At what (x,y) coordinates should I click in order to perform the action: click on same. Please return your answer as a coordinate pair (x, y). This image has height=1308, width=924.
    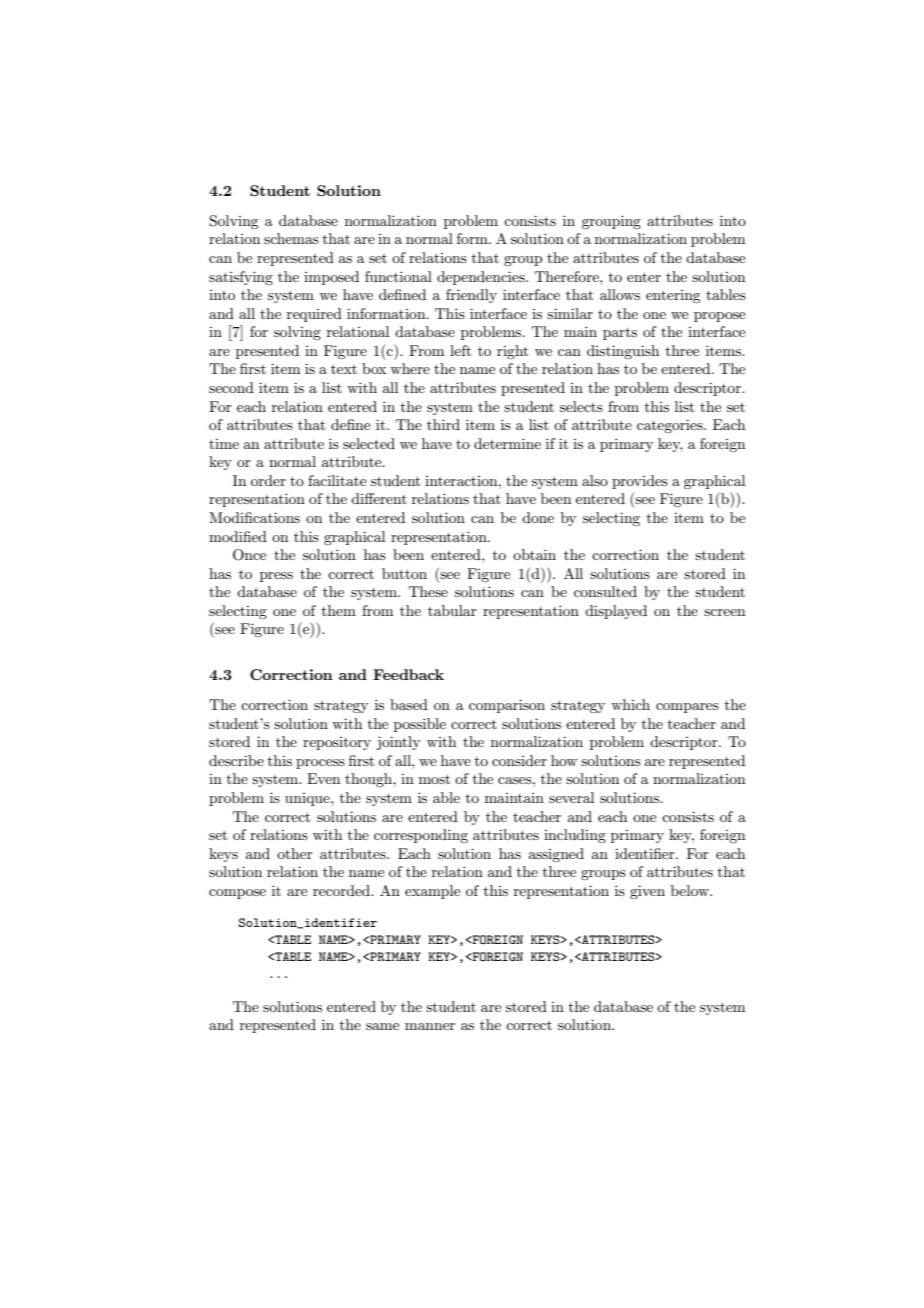
    Looking at the image, I should click on (382, 1026).
